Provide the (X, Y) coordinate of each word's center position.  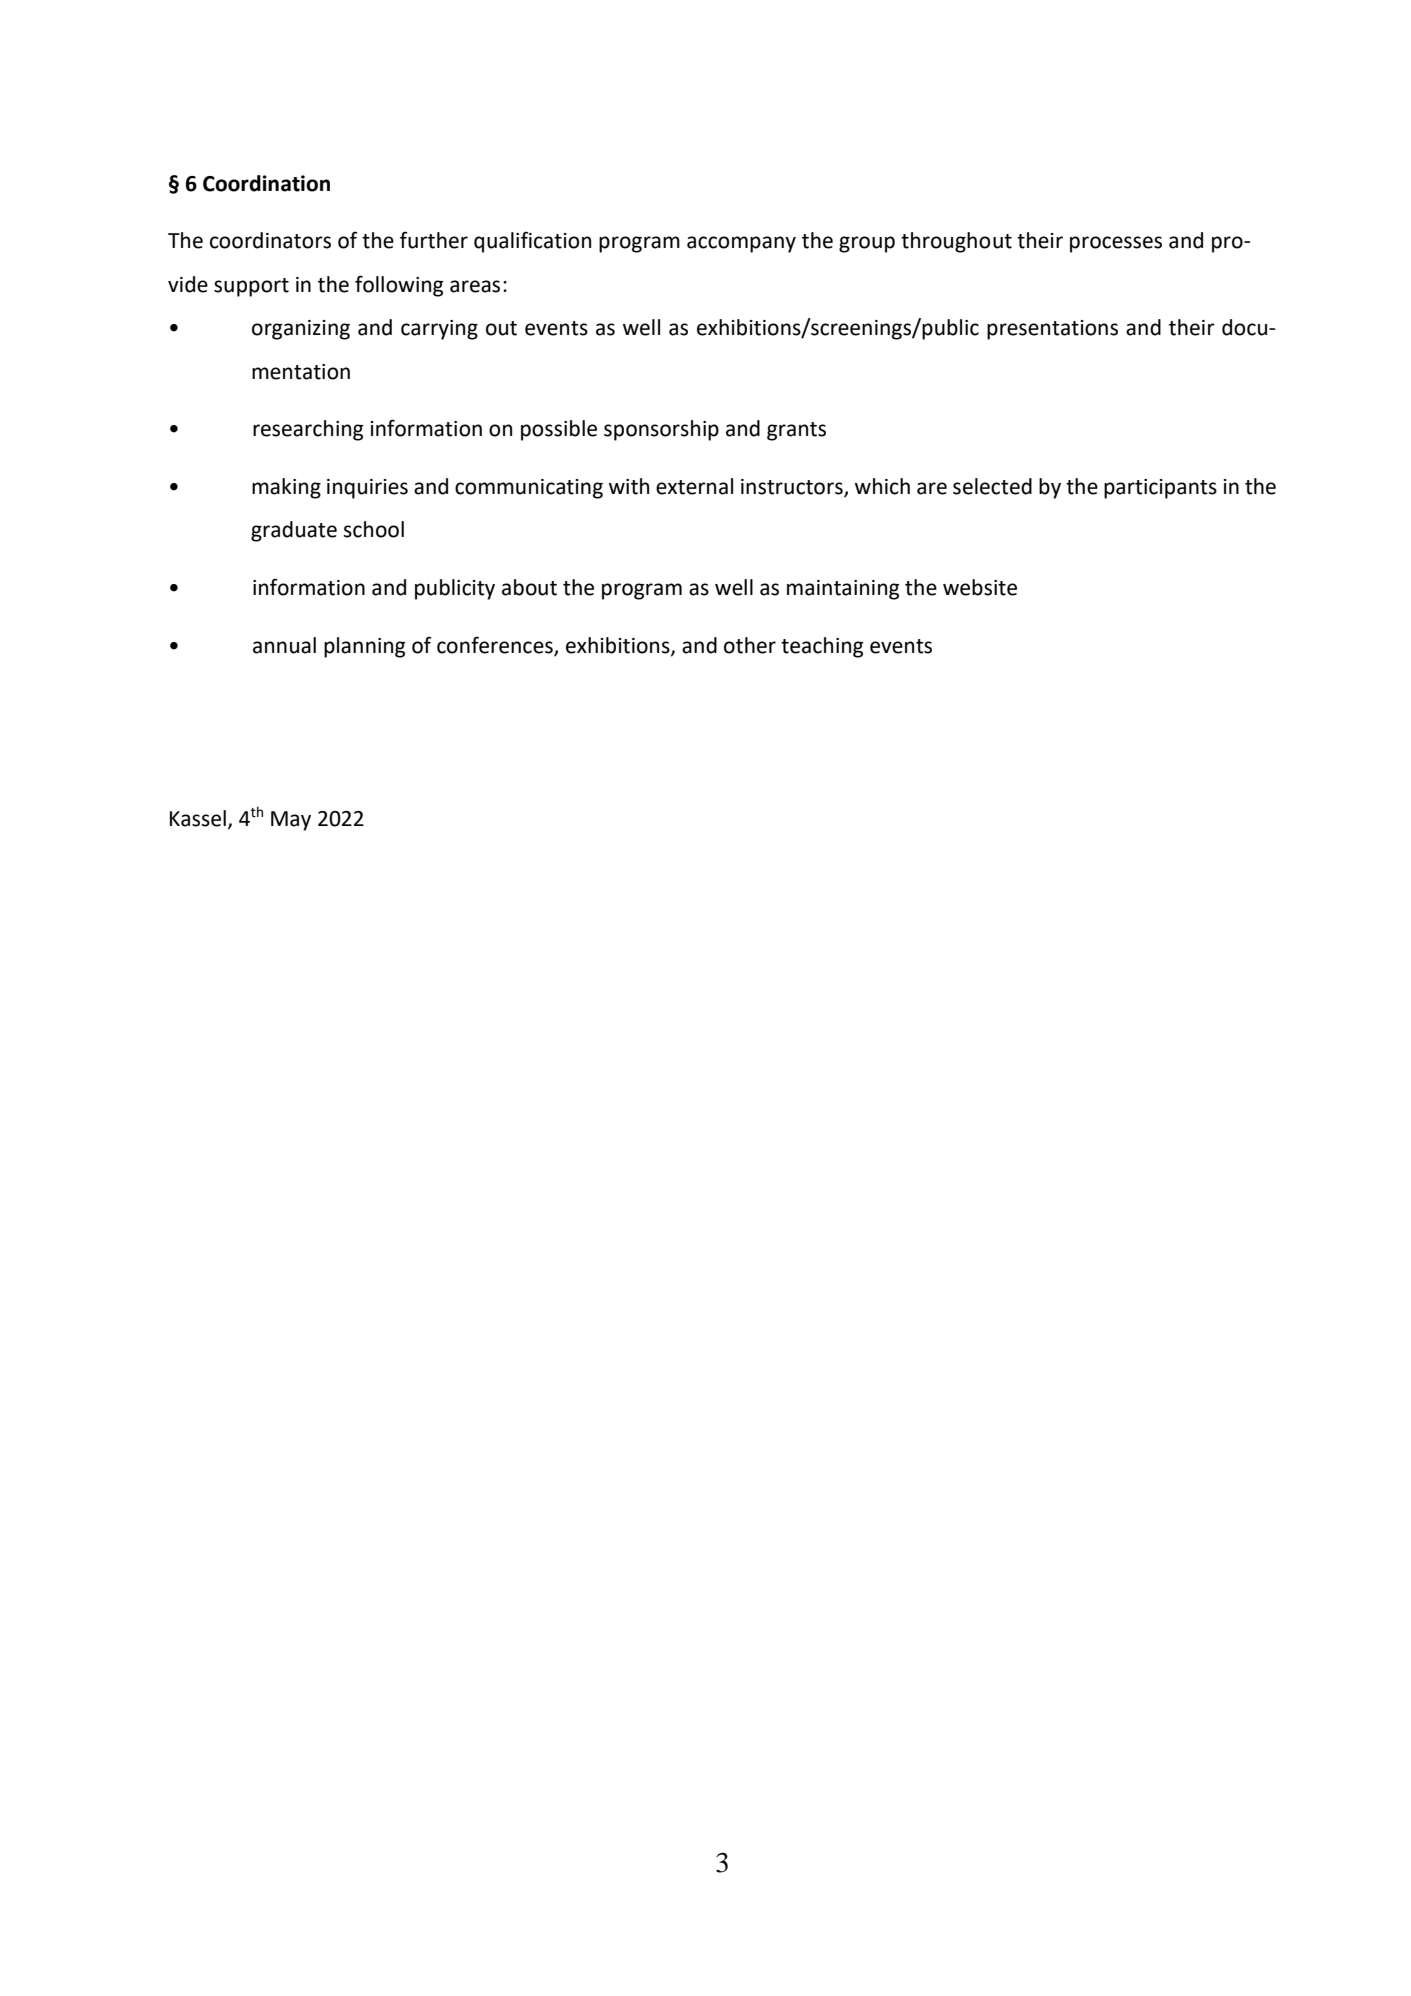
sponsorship (661, 430)
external (694, 486)
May (291, 821)
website (980, 587)
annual (284, 645)
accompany (741, 244)
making (286, 488)
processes (1116, 244)
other (750, 645)
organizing (301, 330)
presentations (1052, 330)
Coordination (266, 183)
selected (992, 486)
